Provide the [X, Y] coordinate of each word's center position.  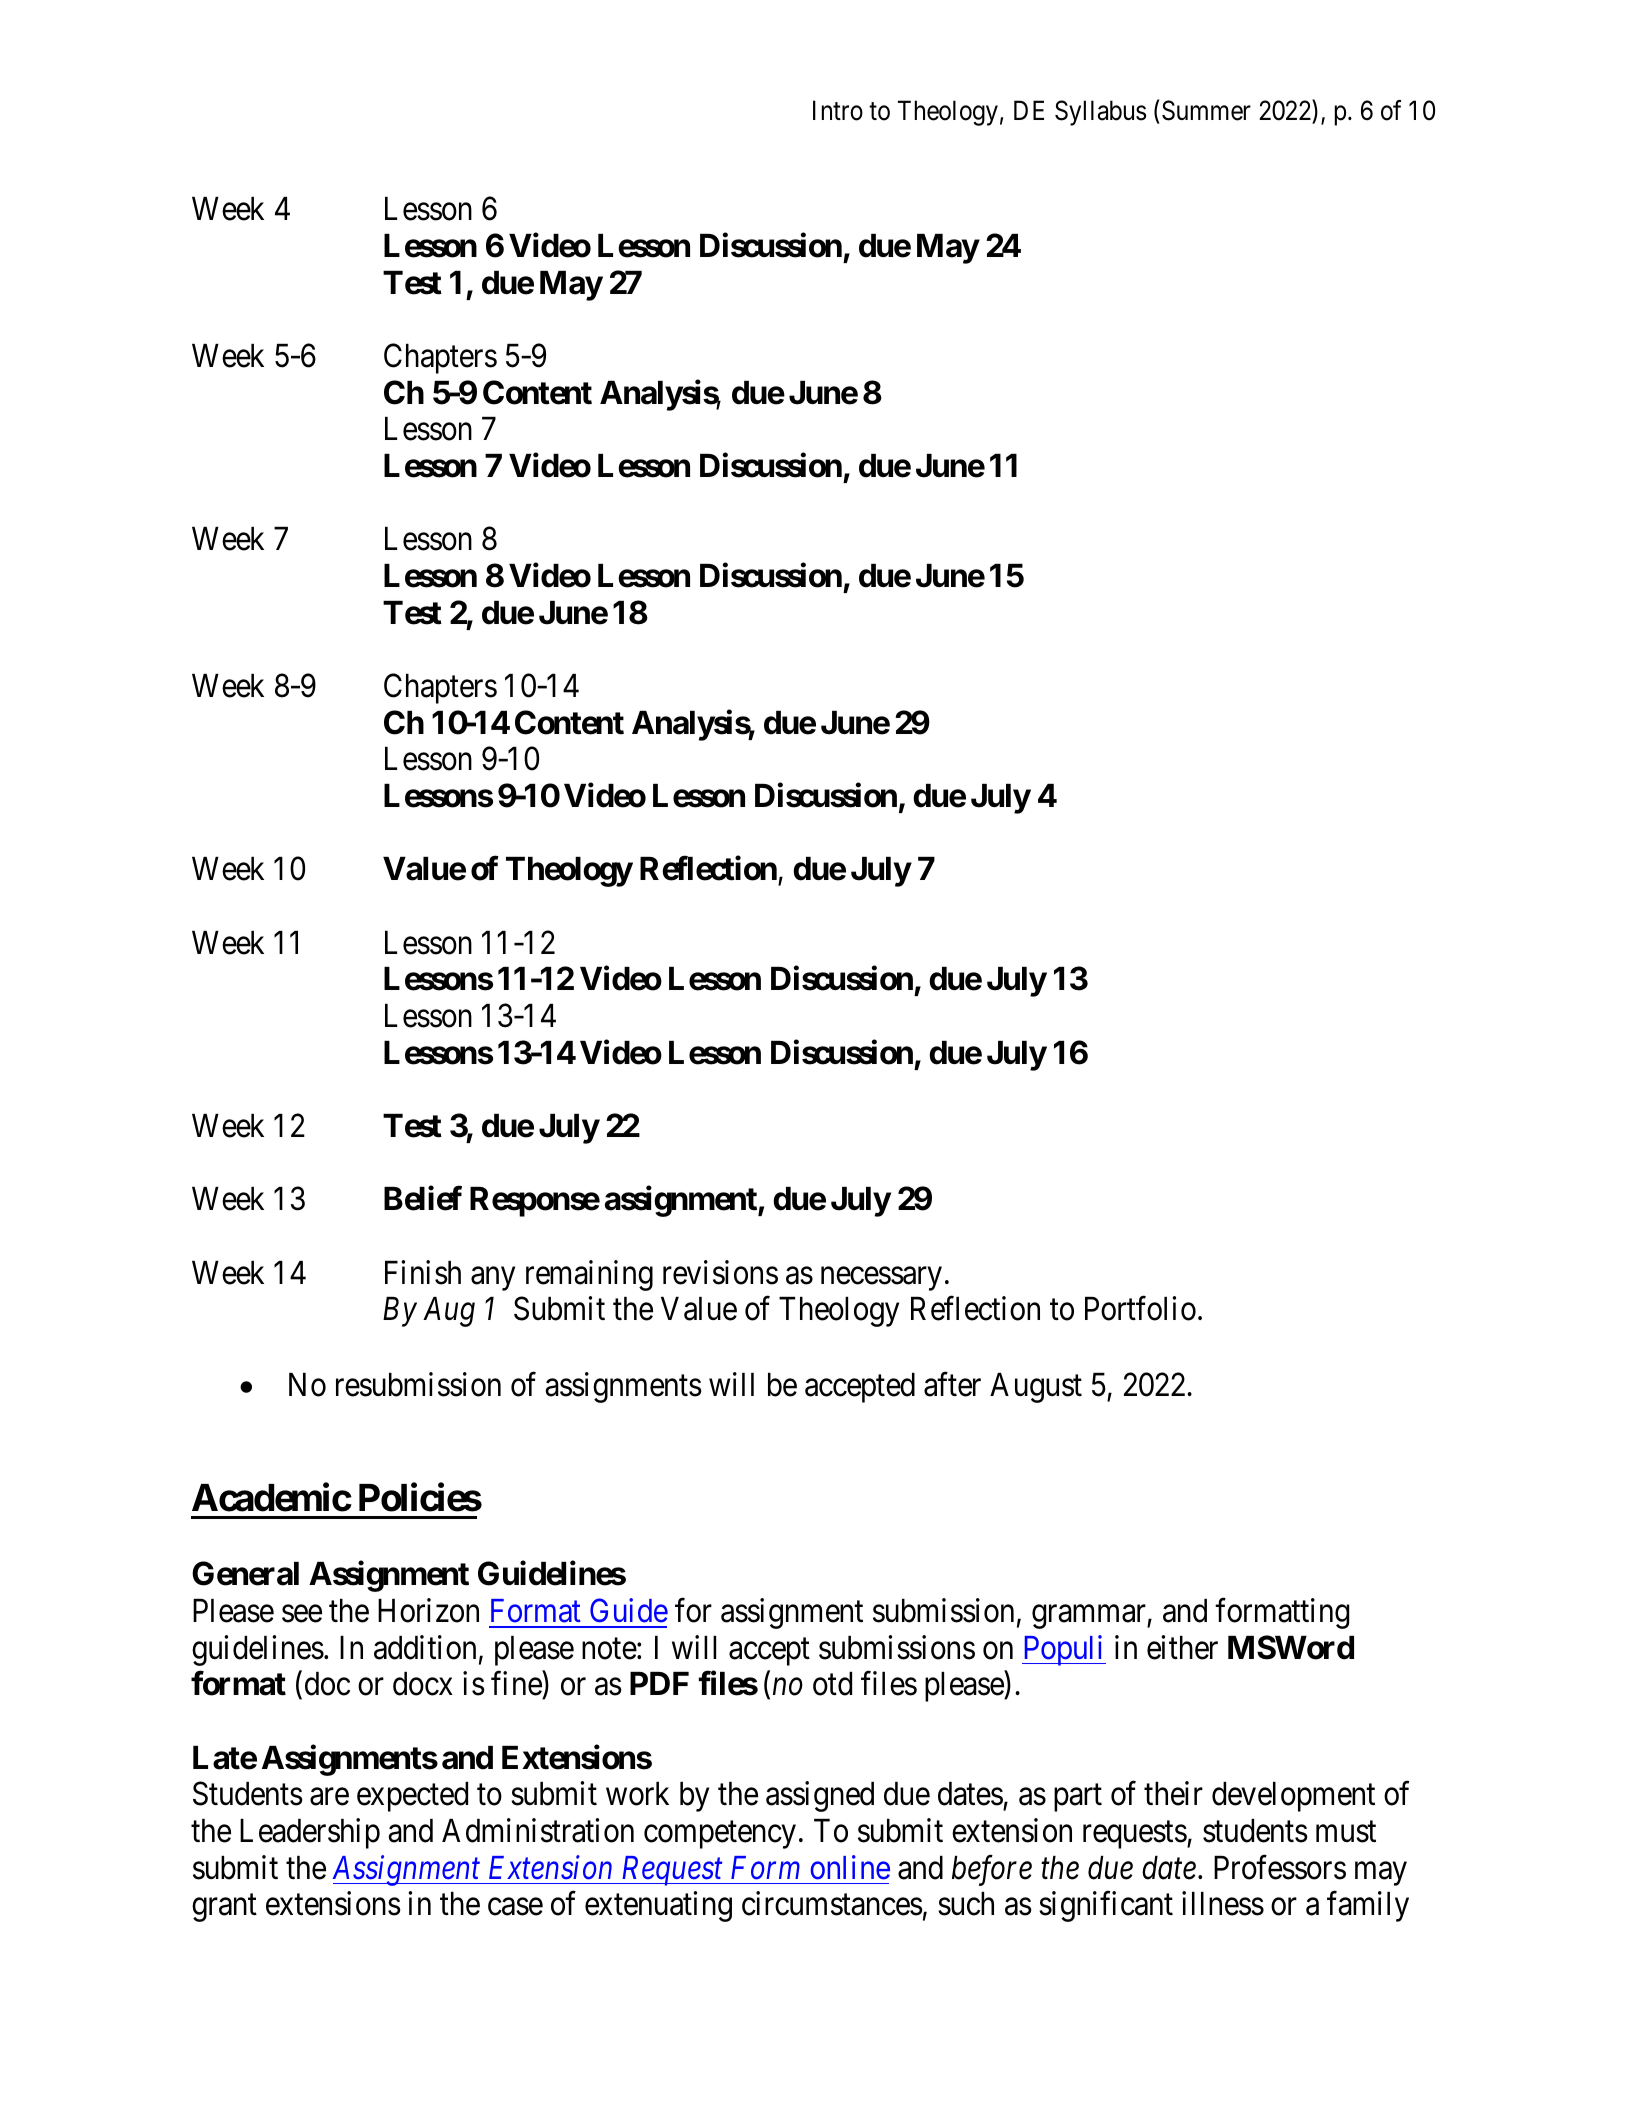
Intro [838, 111]
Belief [423, 1198]
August [1036, 1388]
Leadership [310, 1833]
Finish [423, 1272]
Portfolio [1140, 1309]
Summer [1206, 110]
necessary [881, 1279]
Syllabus [1100, 113]
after [952, 1384]
